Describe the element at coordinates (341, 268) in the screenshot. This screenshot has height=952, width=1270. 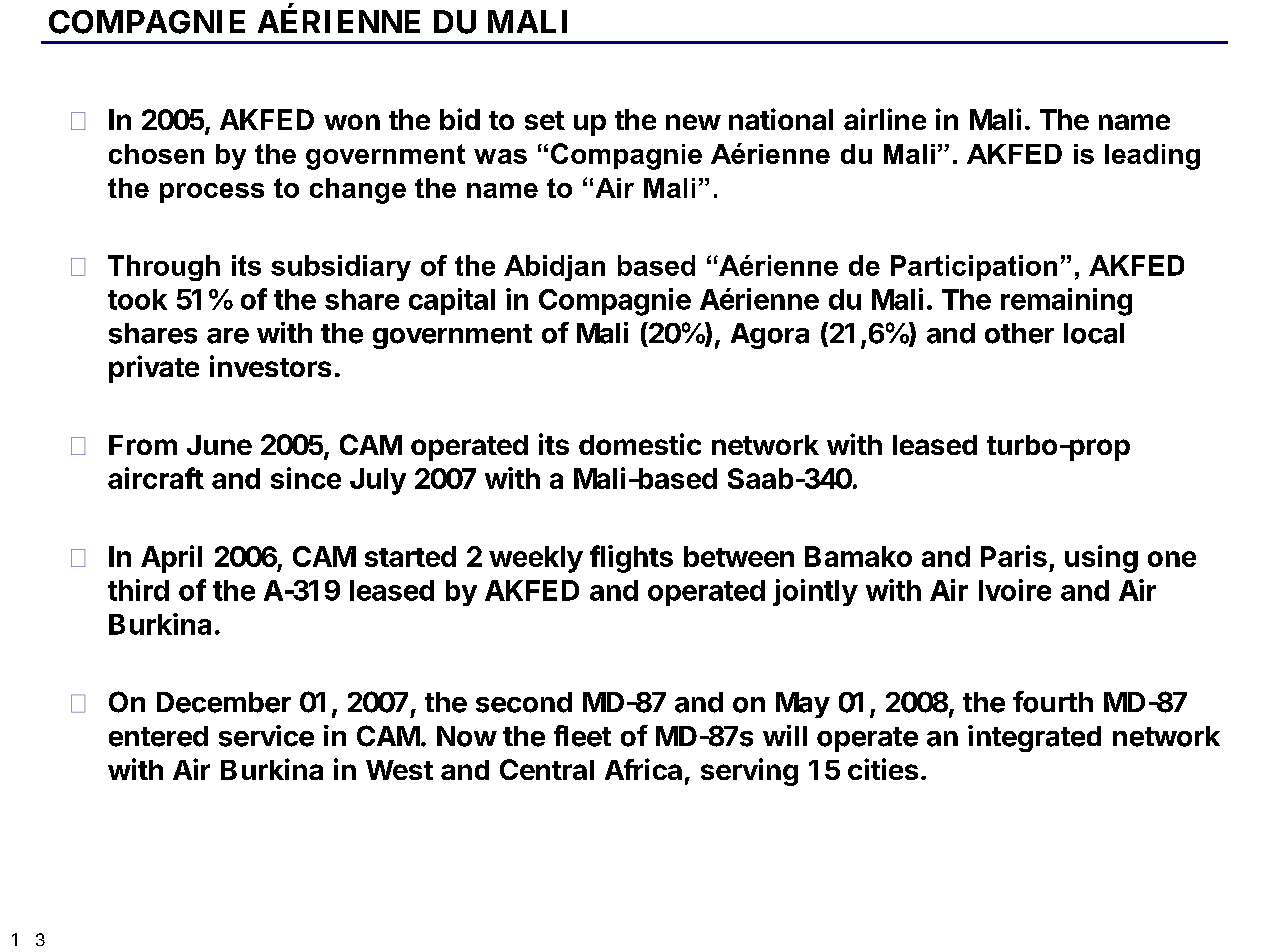
I see `subsidiary` at that location.
